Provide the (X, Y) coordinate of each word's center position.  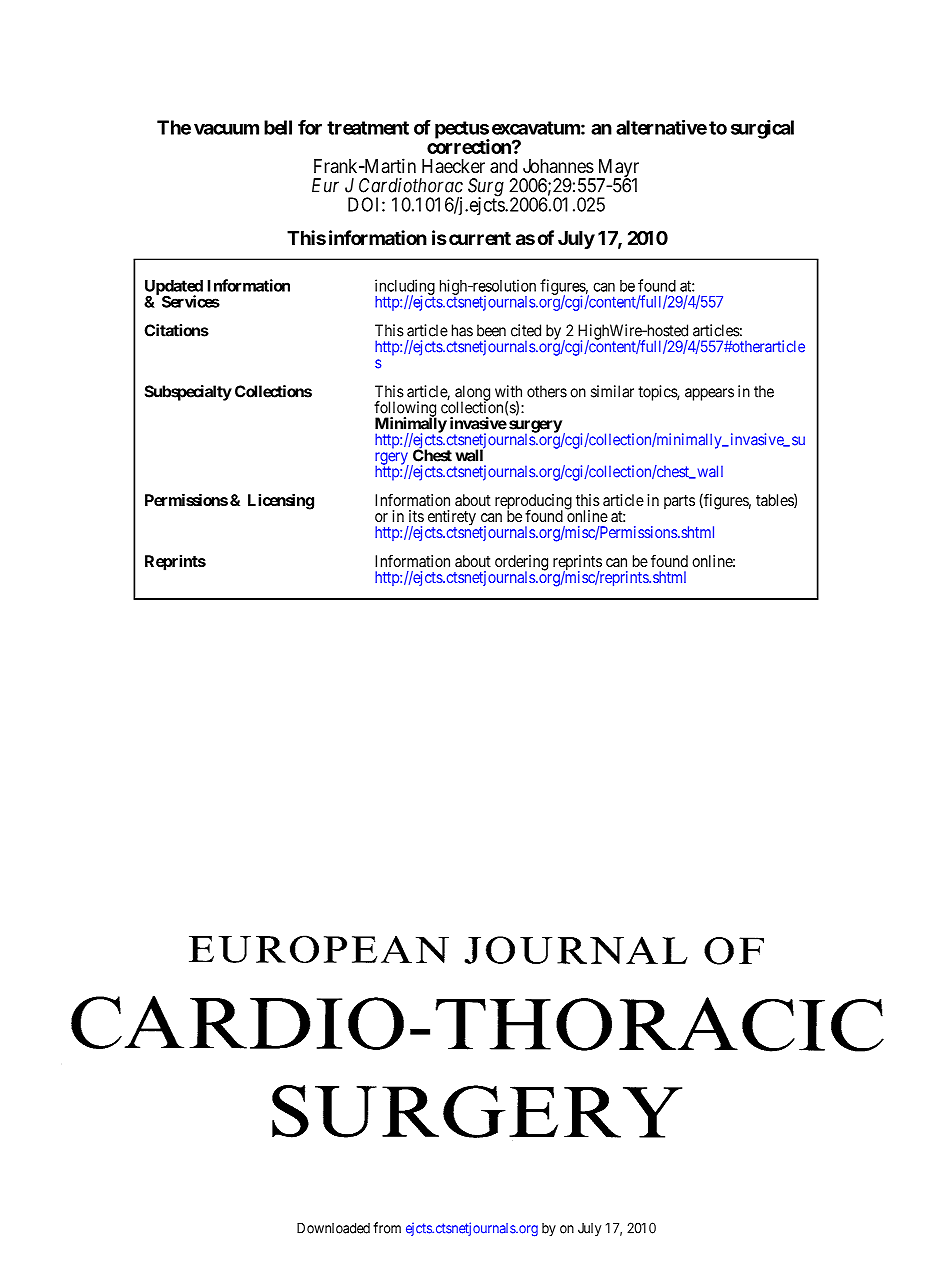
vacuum (226, 129)
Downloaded (333, 1228)
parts (679, 502)
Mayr (617, 169)
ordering (521, 564)
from (387, 1228)
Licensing (281, 502)
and (503, 166)
